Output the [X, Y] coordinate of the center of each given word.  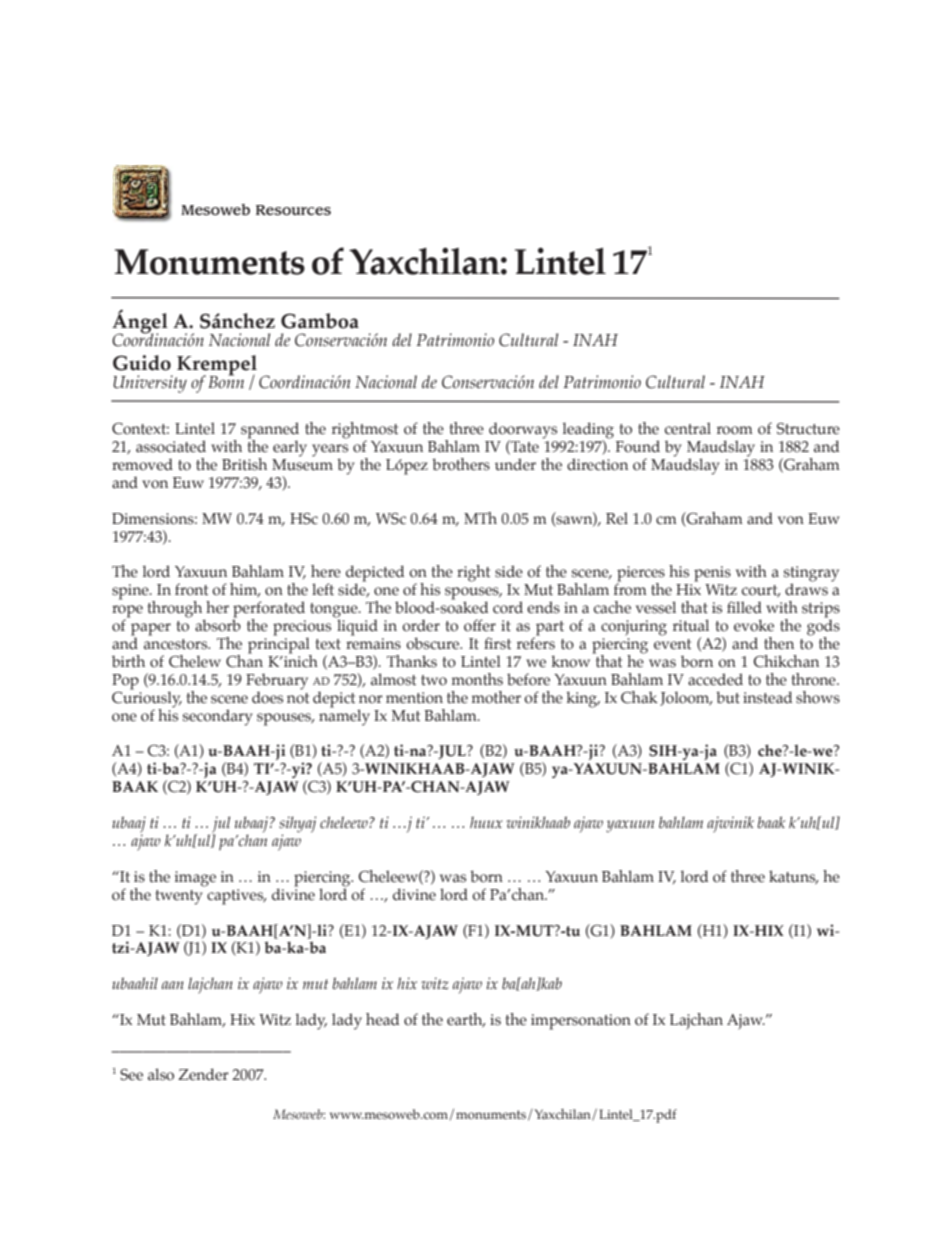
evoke [754, 625]
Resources [293, 210]
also [161, 1074]
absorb [218, 624]
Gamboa [320, 321]
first [497, 643]
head [382, 1019]
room [735, 430]
